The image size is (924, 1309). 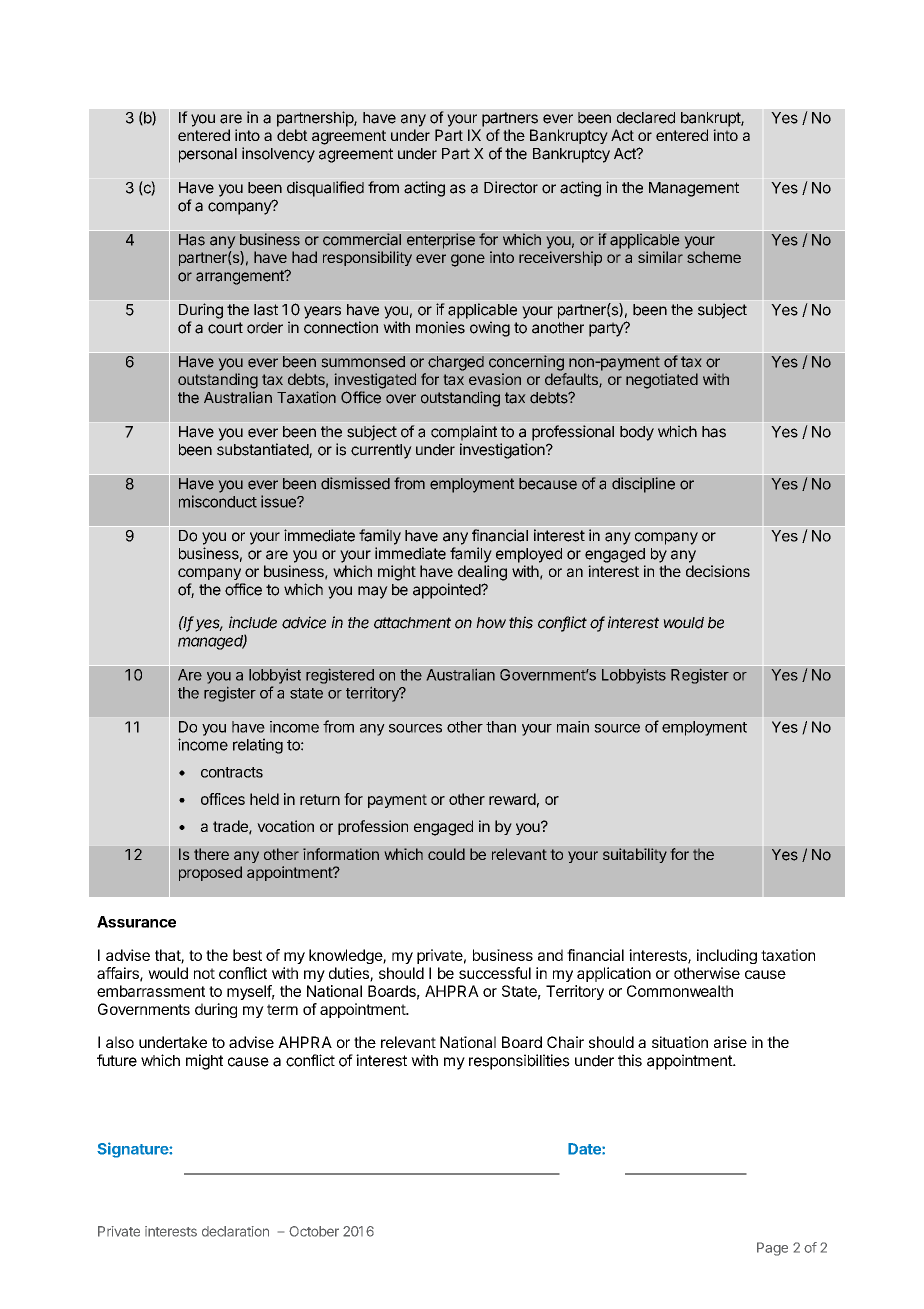 What do you see at coordinates (208, 155) in the screenshot?
I see `personal` at bounding box center [208, 155].
